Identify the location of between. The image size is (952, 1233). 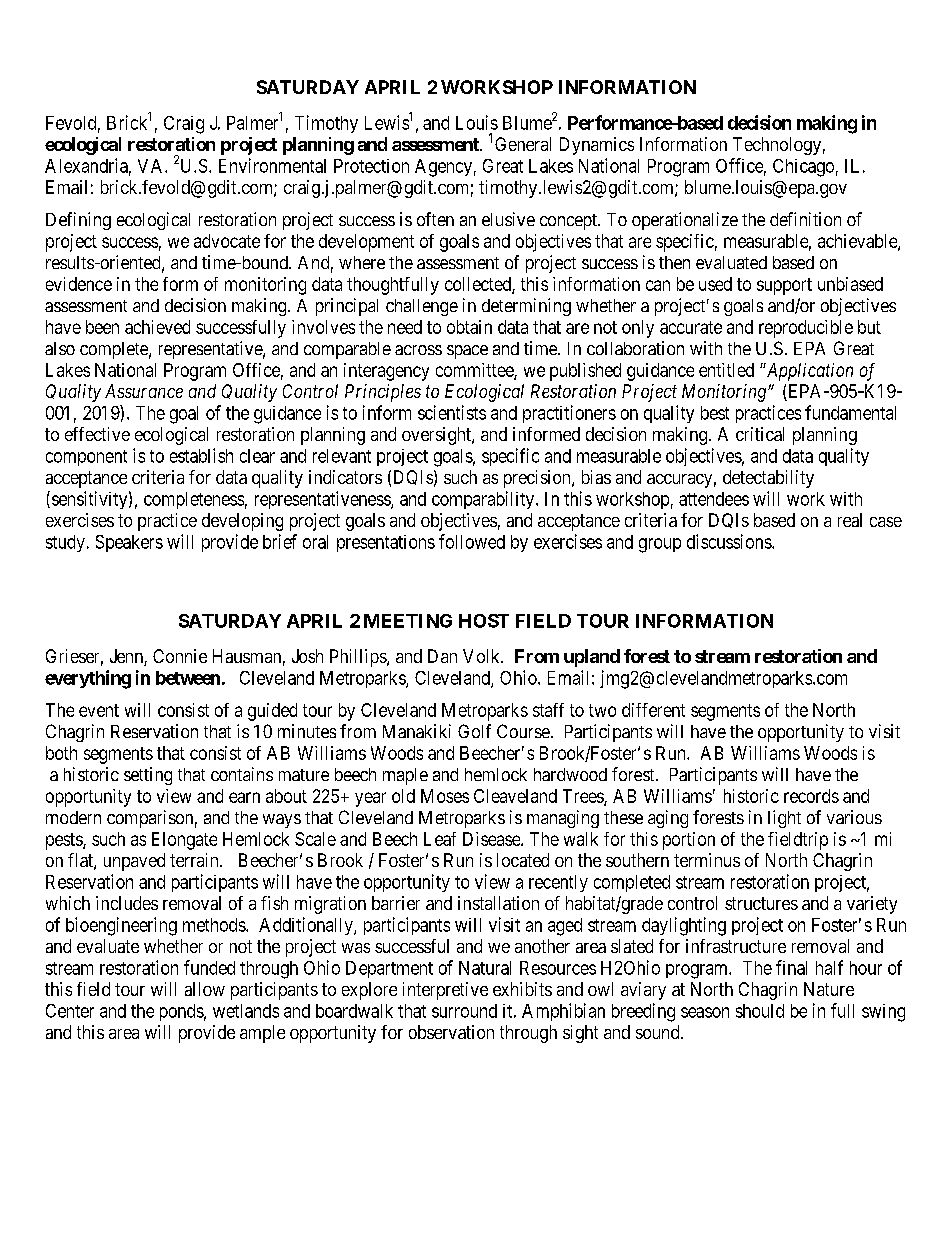
(188, 678).
